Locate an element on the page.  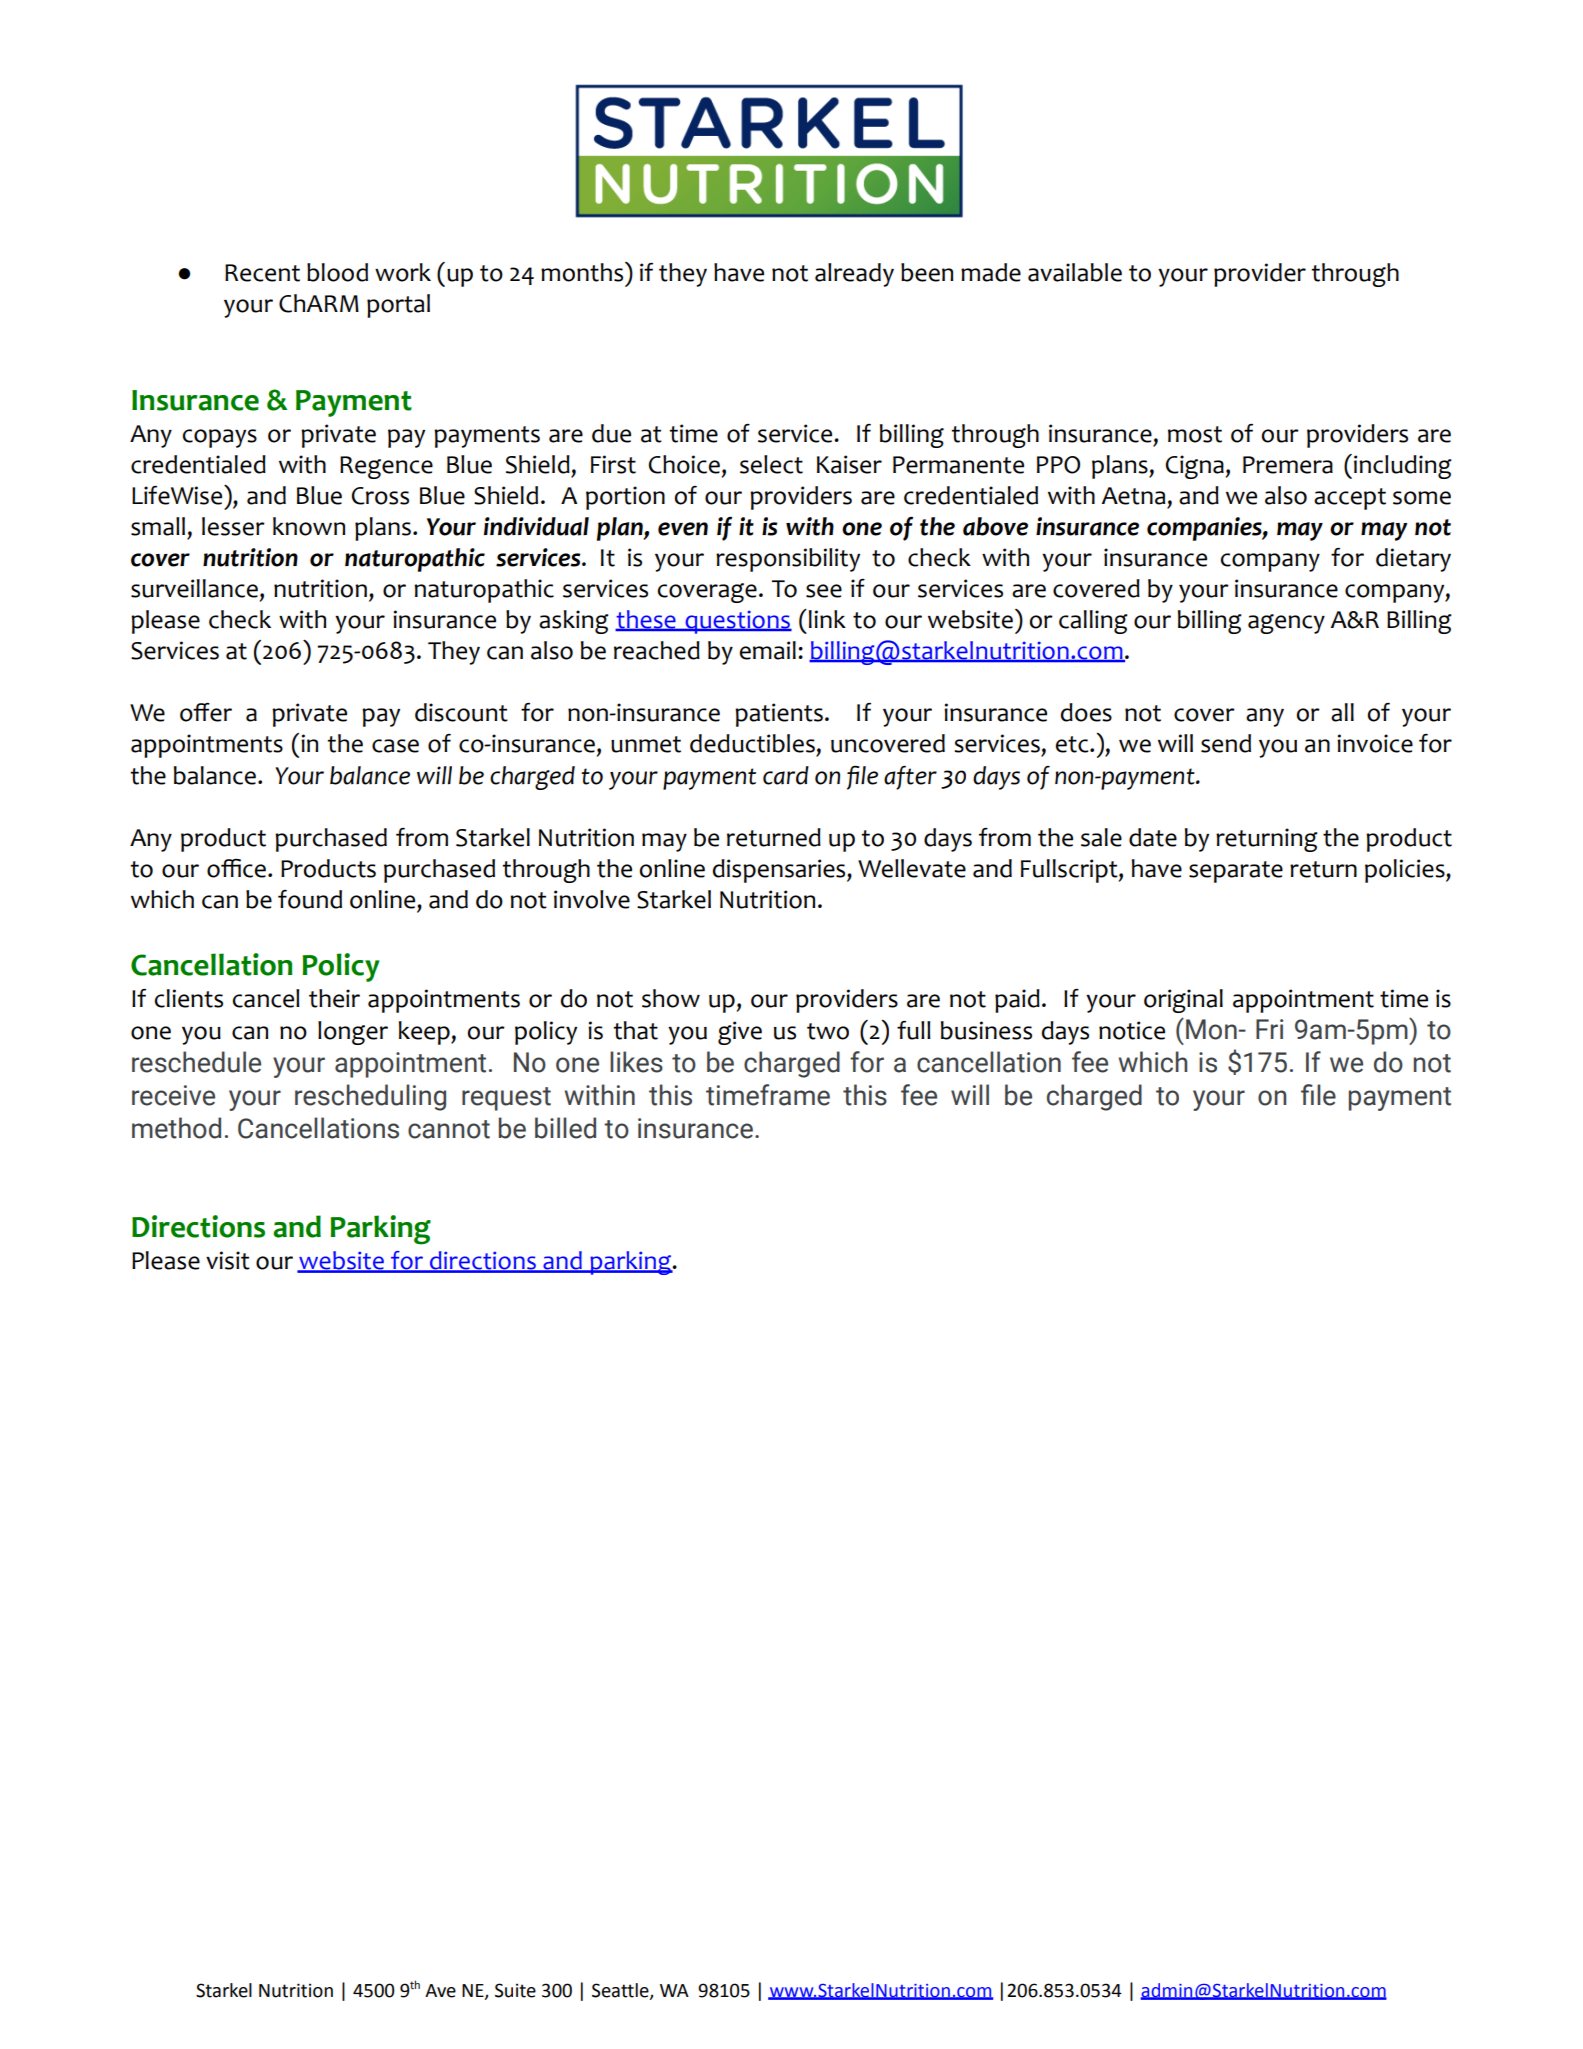
already is located at coordinates (854, 275).
